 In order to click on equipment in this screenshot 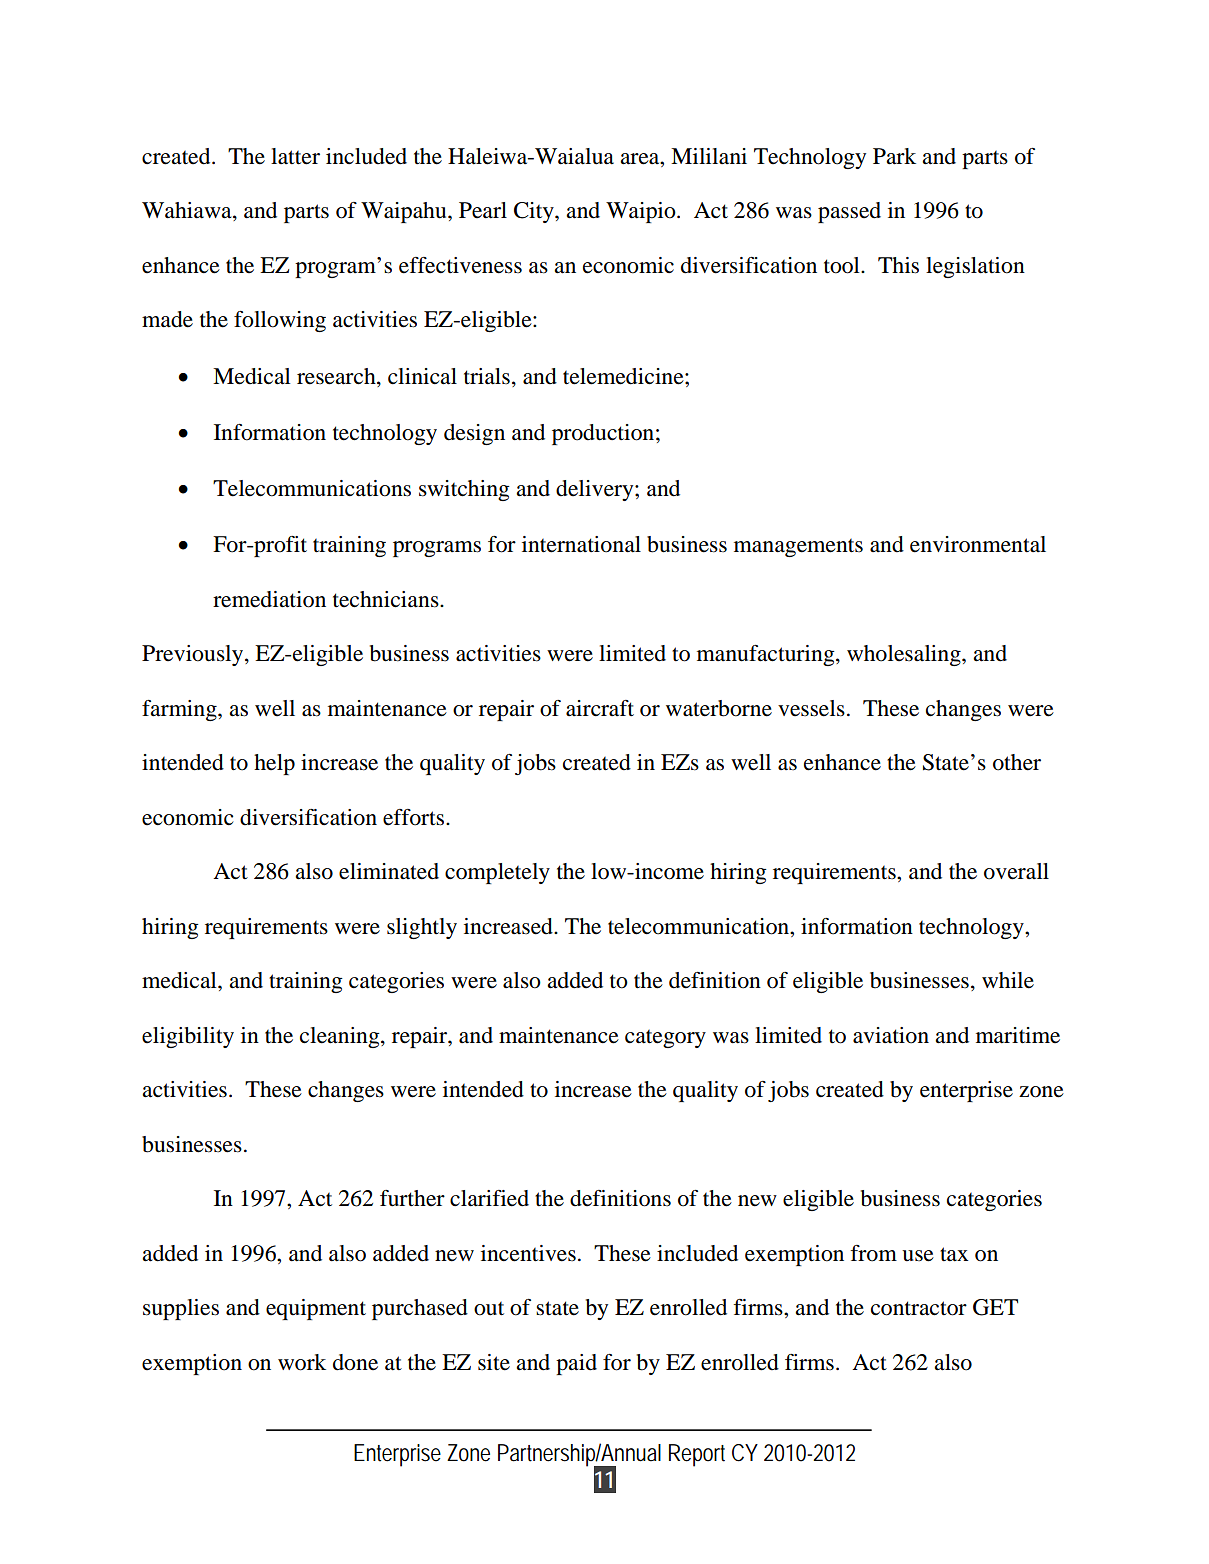, I will do `click(316, 1309)`.
